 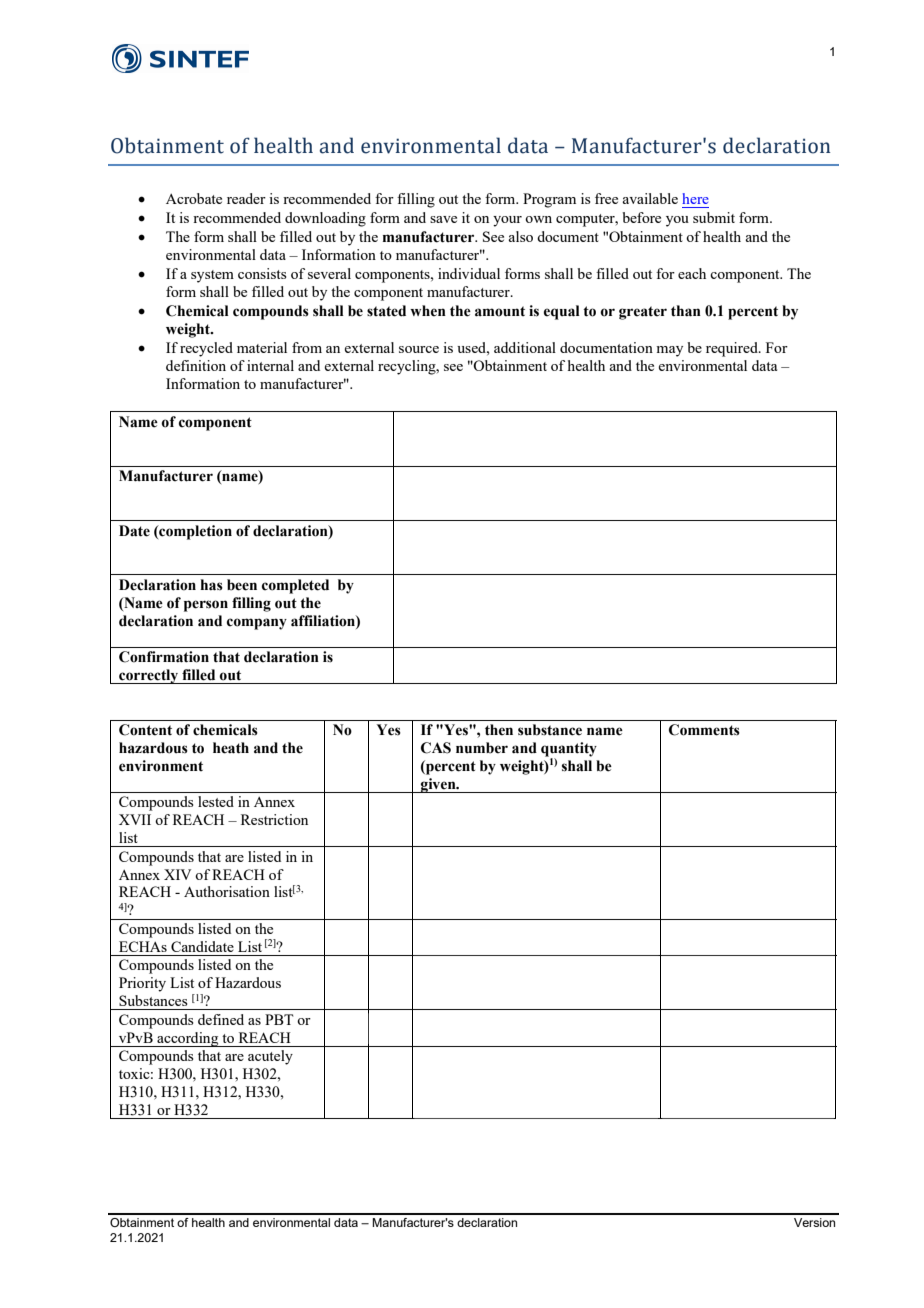 What do you see at coordinates (221, 1019) in the page?
I see `defined` at bounding box center [221, 1019].
